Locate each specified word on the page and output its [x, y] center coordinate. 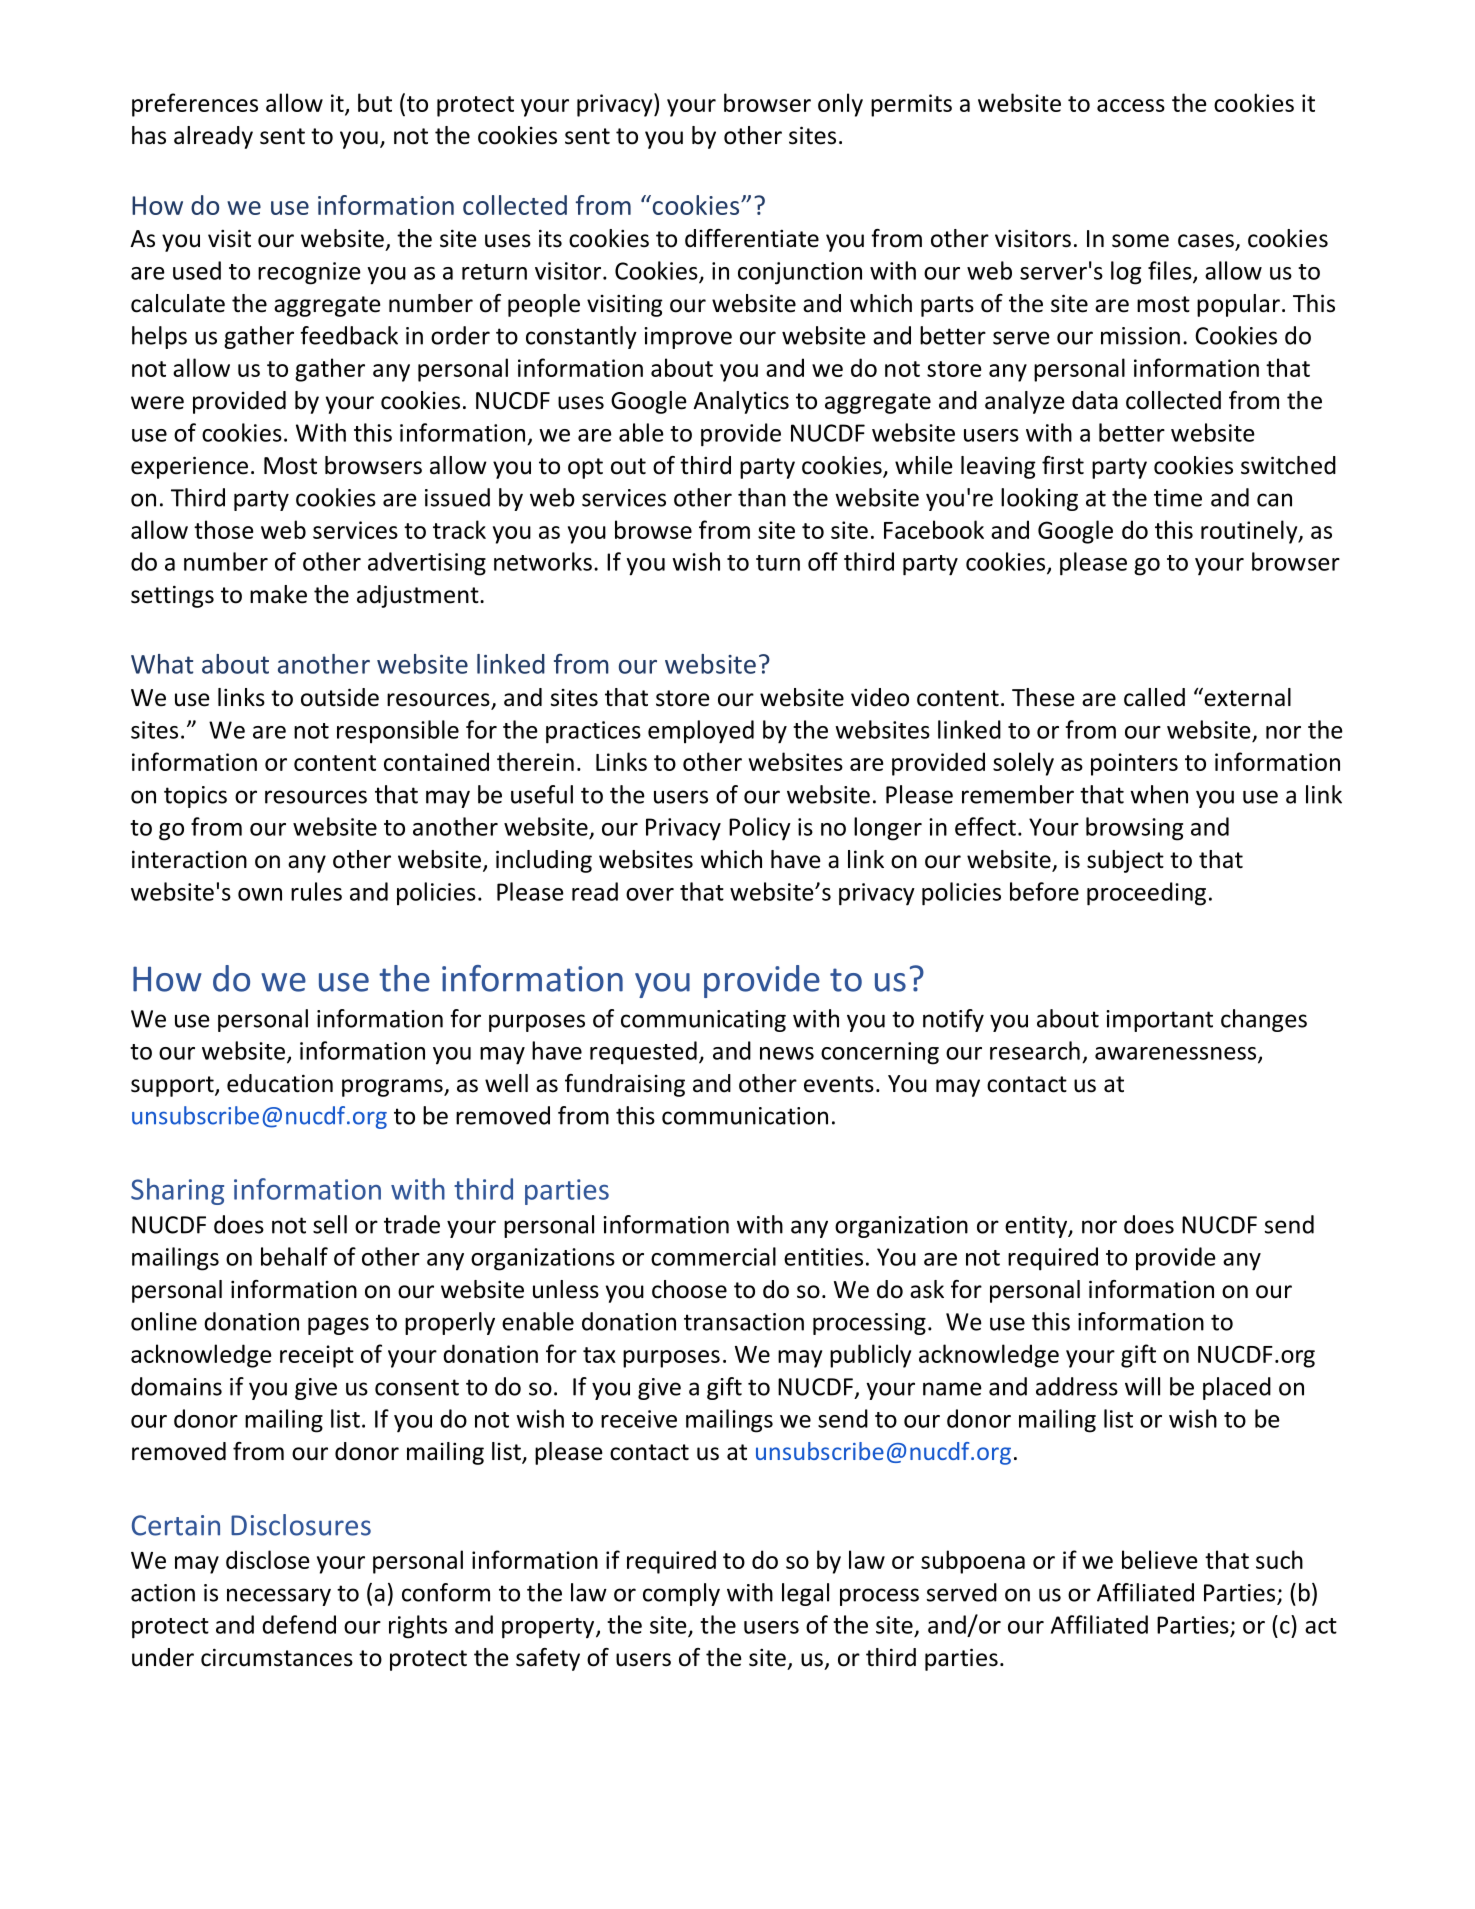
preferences [195, 105]
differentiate [752, 238]
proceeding [1146, 894]
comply [681, 1594]
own [260, 894]
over [650, 894]
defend [299, 1624]
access [1131, 105]
